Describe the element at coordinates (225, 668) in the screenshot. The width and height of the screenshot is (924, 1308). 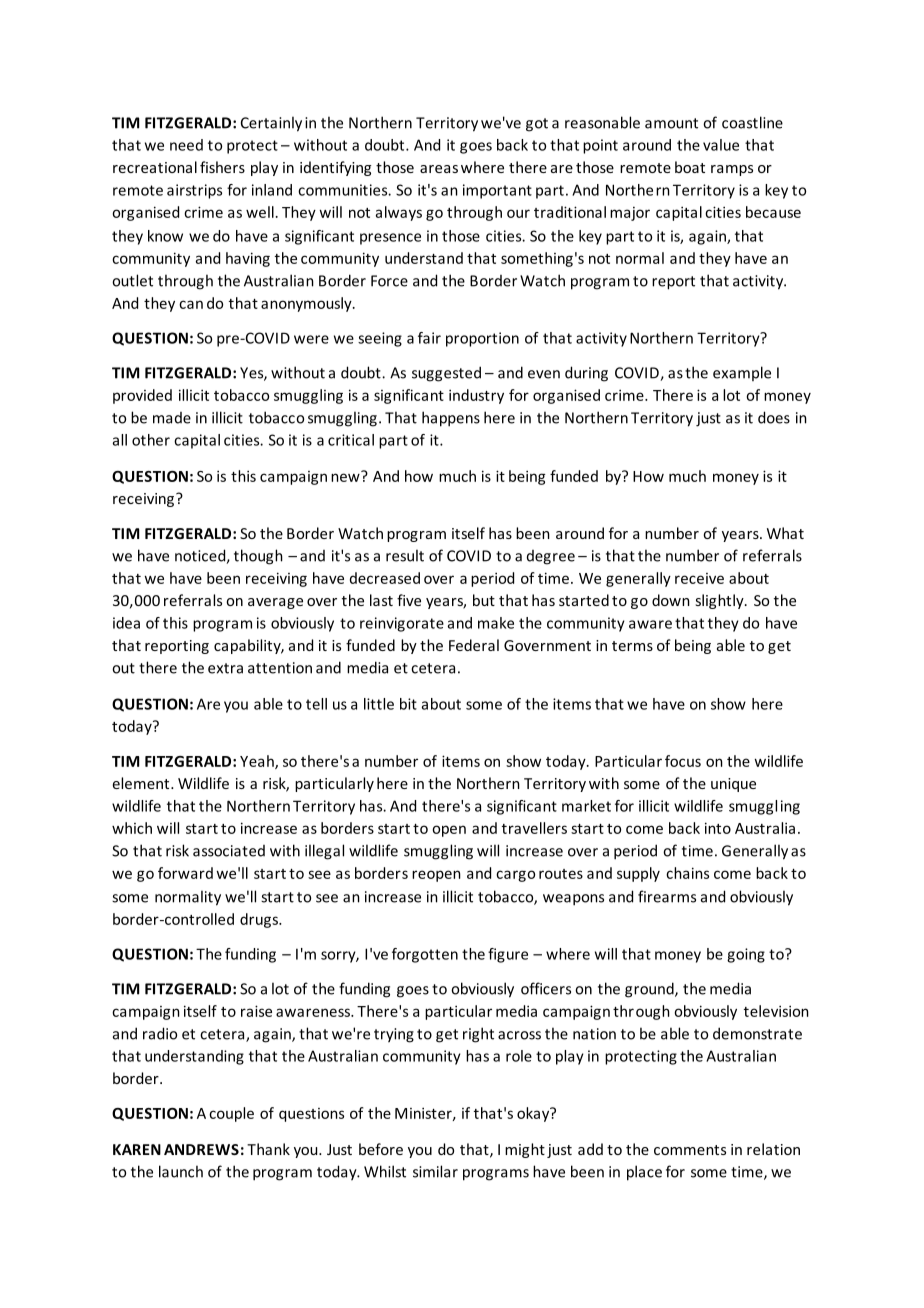
I see `extra` at that location.
